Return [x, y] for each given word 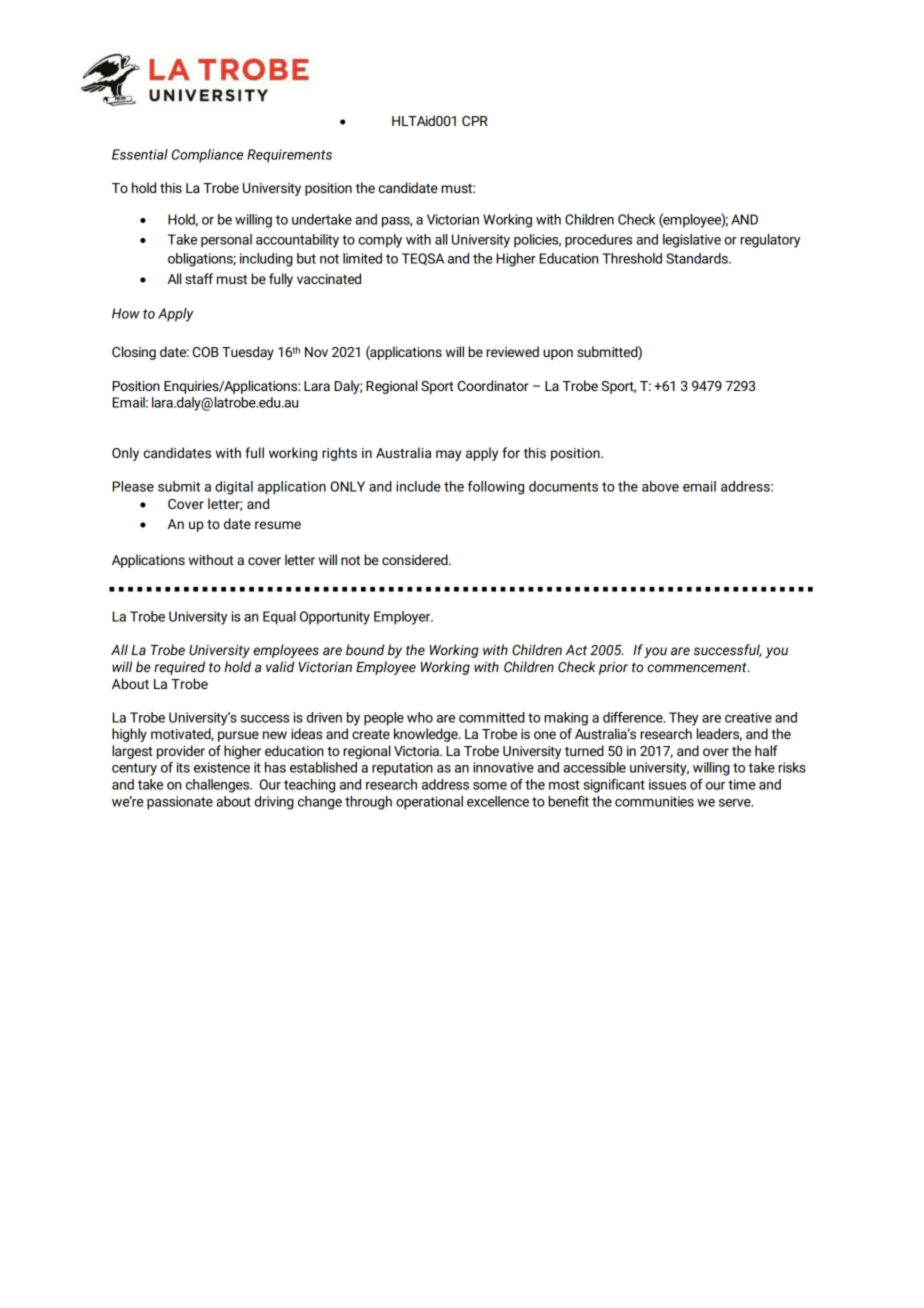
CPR [475, 121]
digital [234, 488]
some [490, 786]
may [448, 455]
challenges [219, 786]
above [660, 486]
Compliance [207, 156]
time [742, 784]
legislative [692, 241]
